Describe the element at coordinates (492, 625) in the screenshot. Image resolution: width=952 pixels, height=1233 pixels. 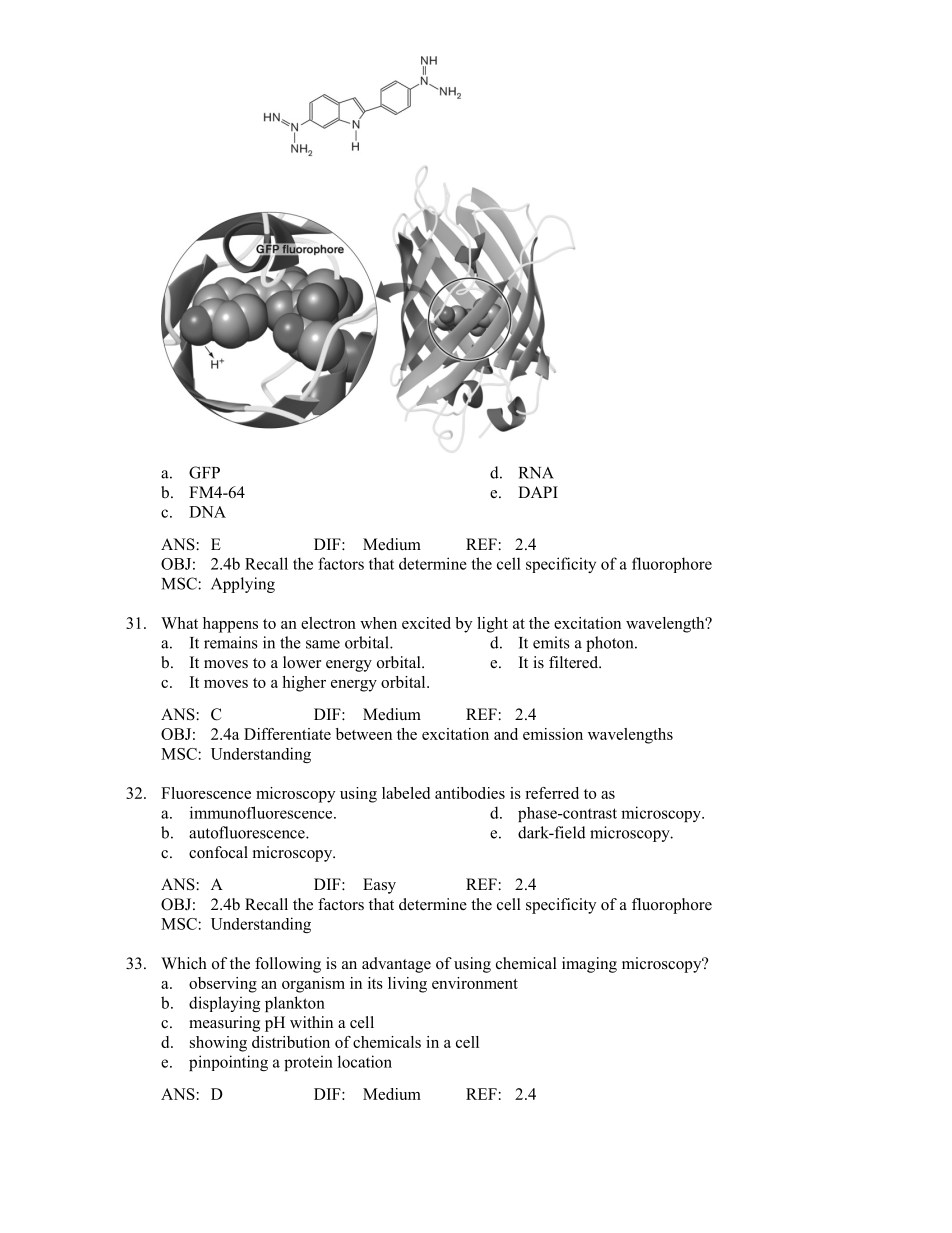
I see `light` at that location.
